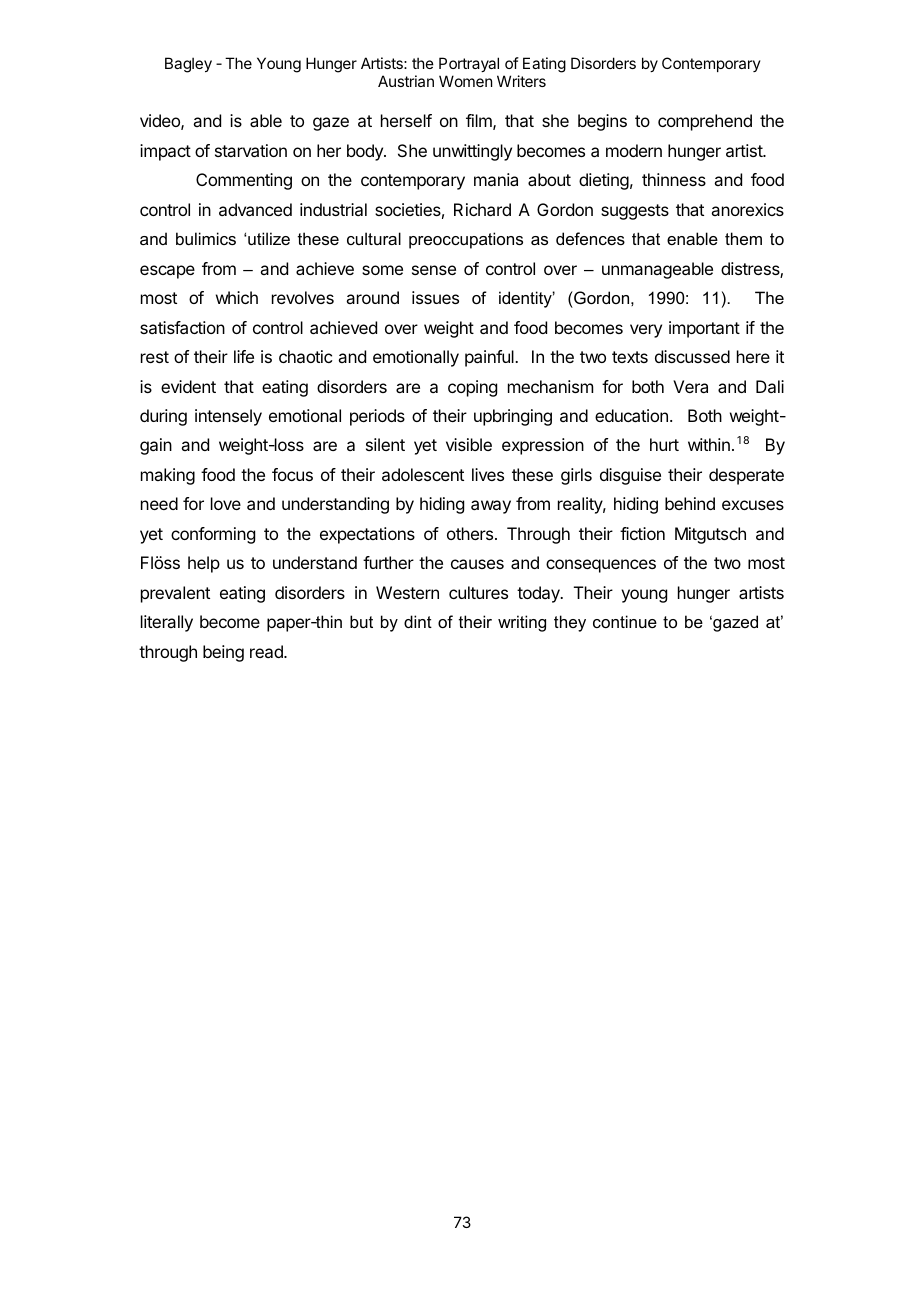 This document has height=1308, width=924. Describe the element at coordinates (692, 356) in the document. I see `discussed` at that location.
